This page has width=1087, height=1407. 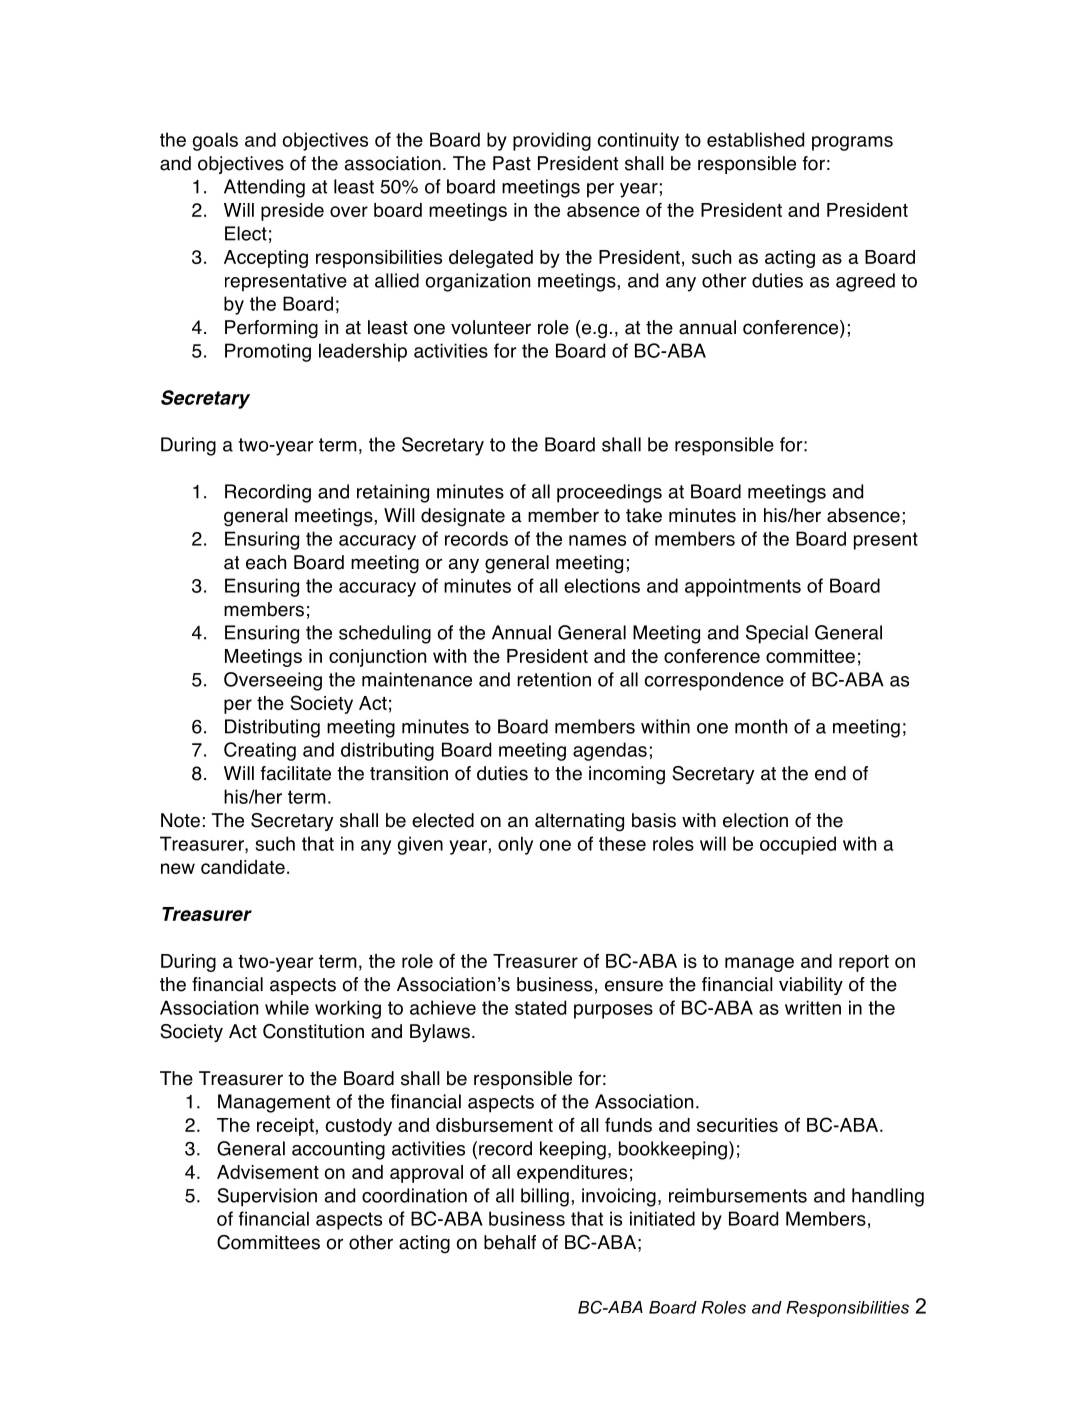 I want to click on Attending, so click(x=264, y=188).
